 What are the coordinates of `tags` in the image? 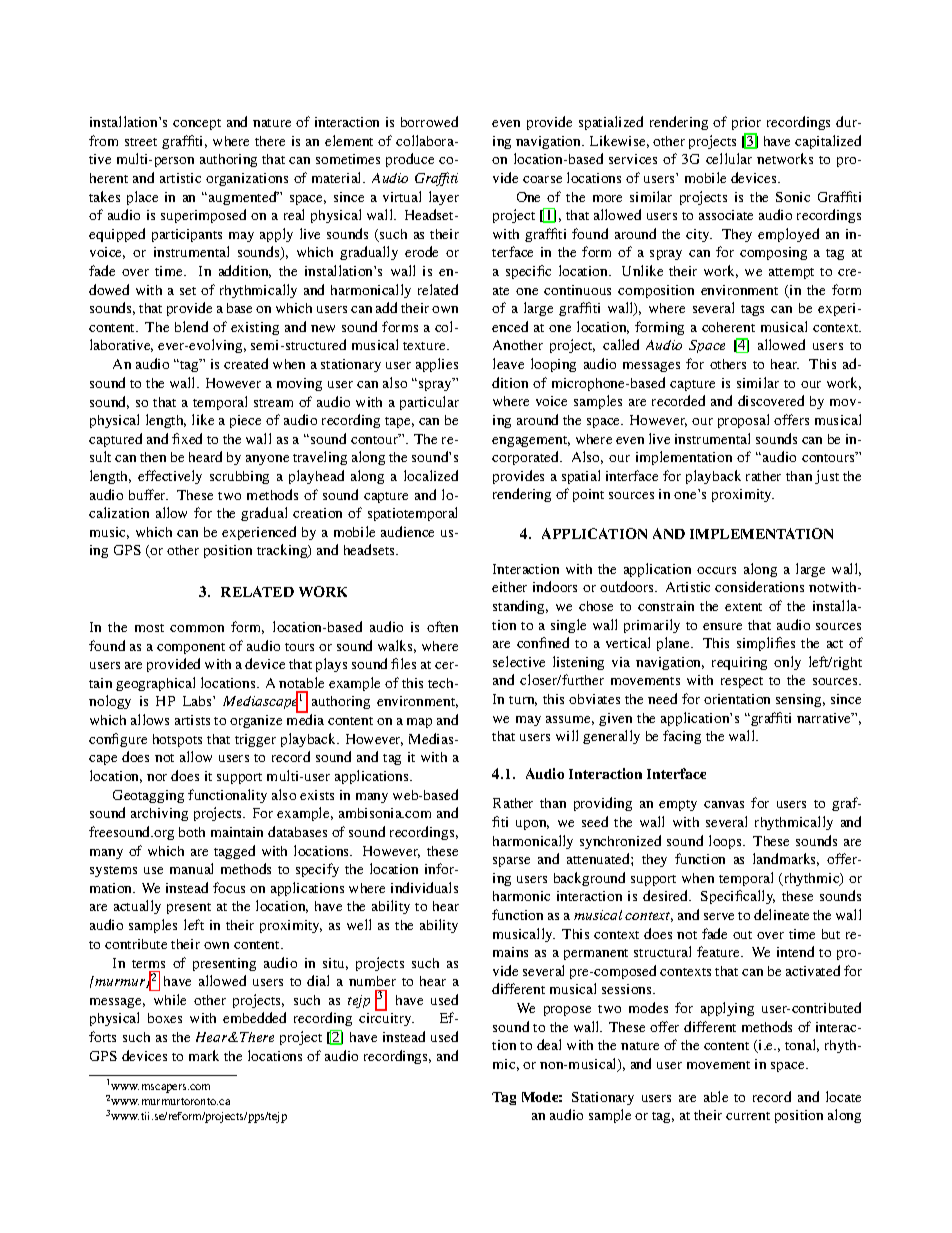 It's located at (752, 310).
